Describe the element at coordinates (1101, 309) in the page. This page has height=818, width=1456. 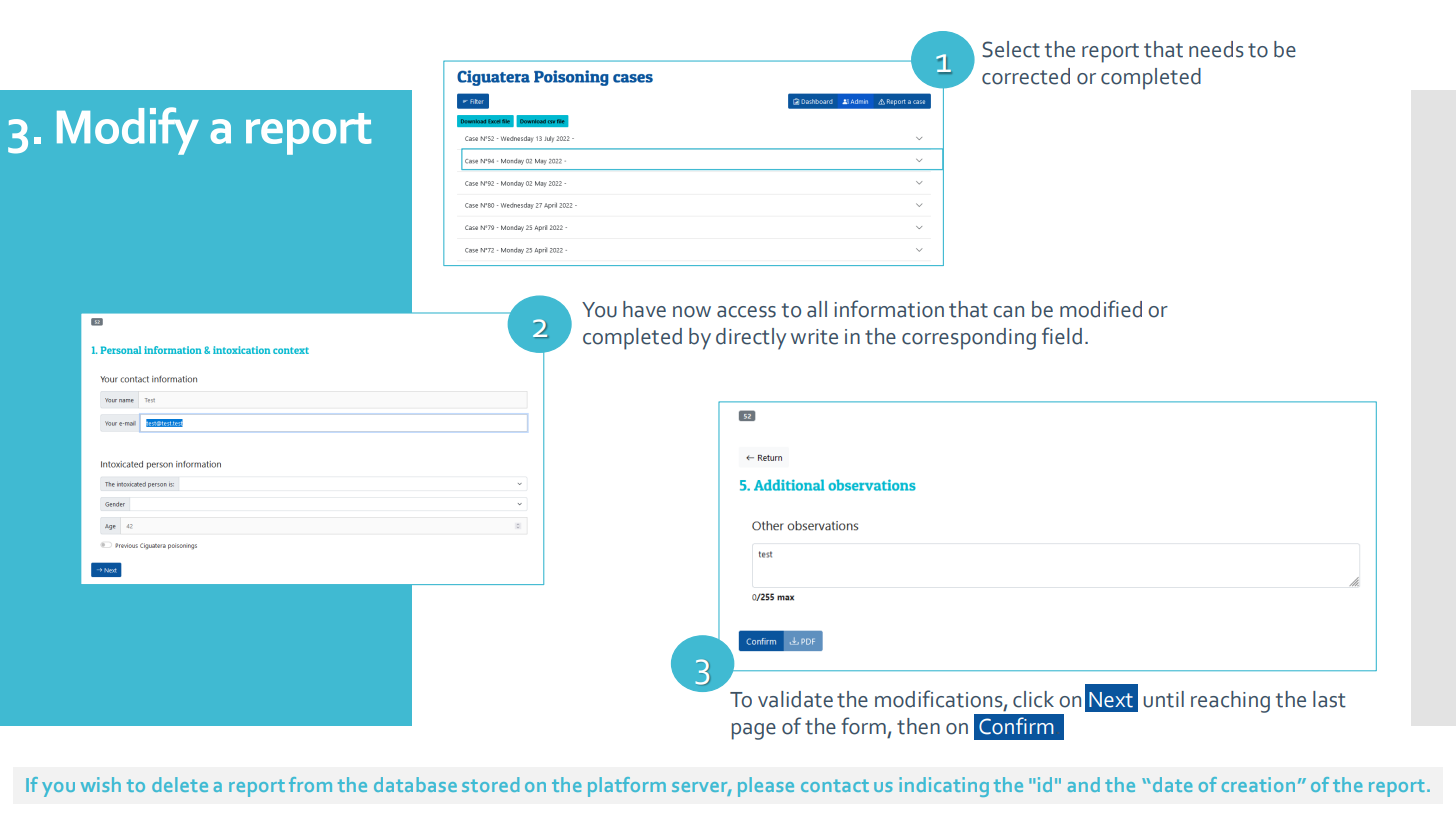
I see `modified` at that location.
